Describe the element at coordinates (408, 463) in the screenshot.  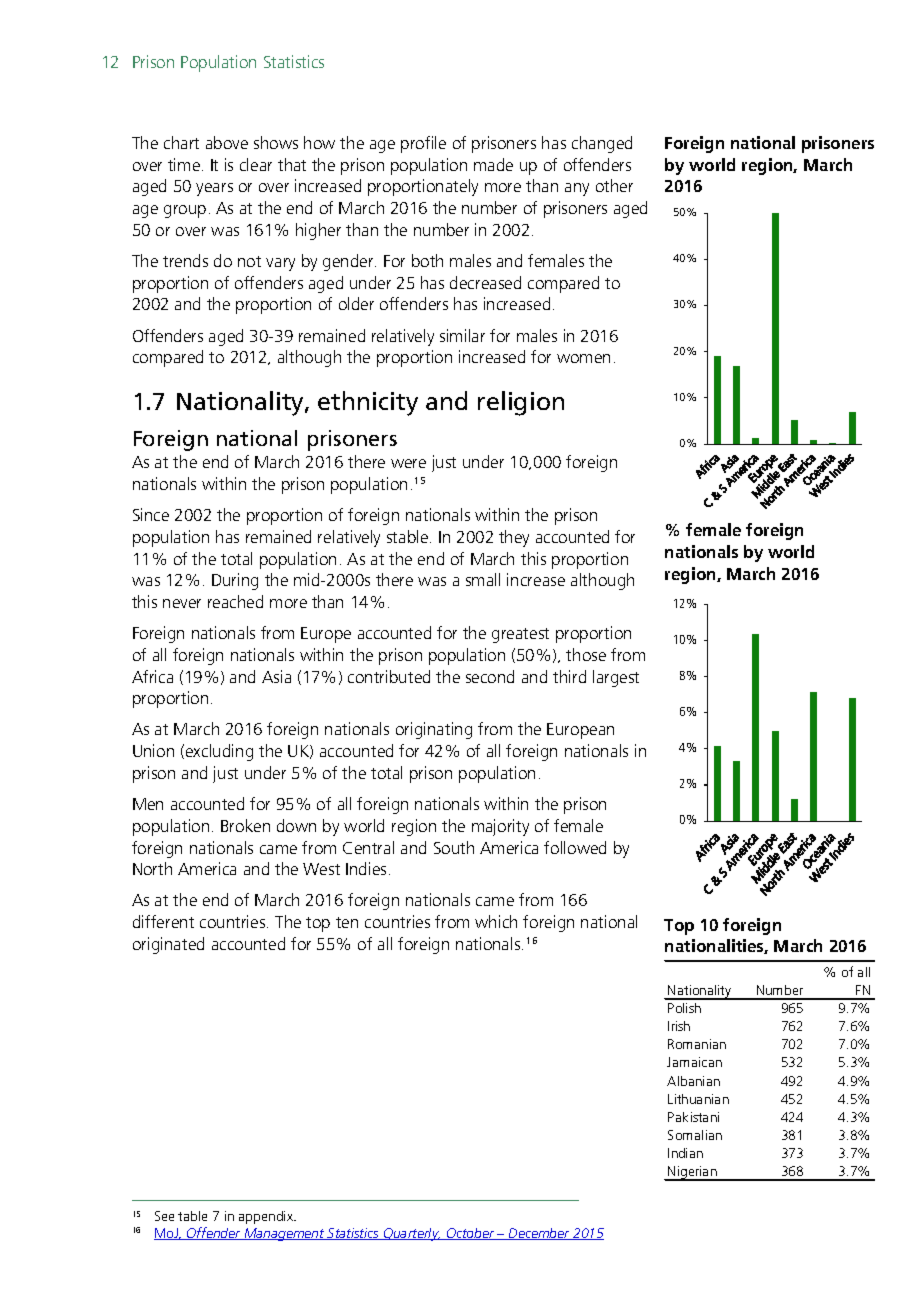
I see `were` at that location.
